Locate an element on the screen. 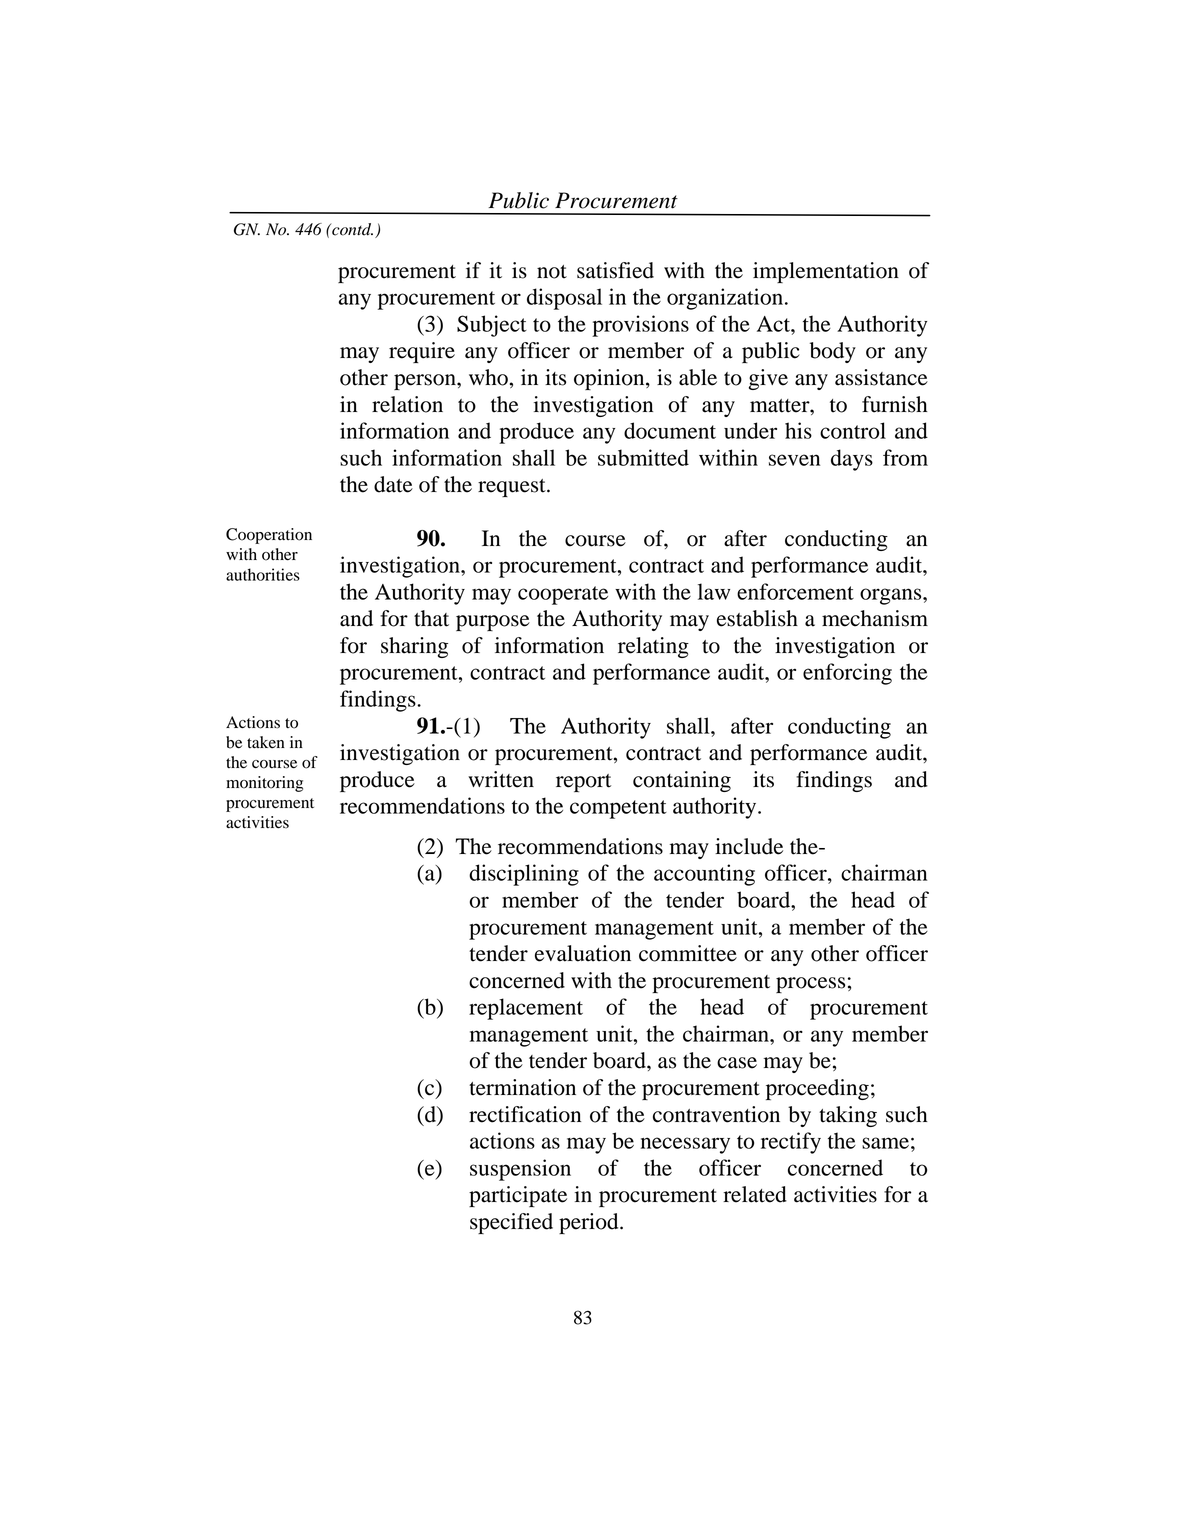  implementation is located at coordinates (826, 272).
